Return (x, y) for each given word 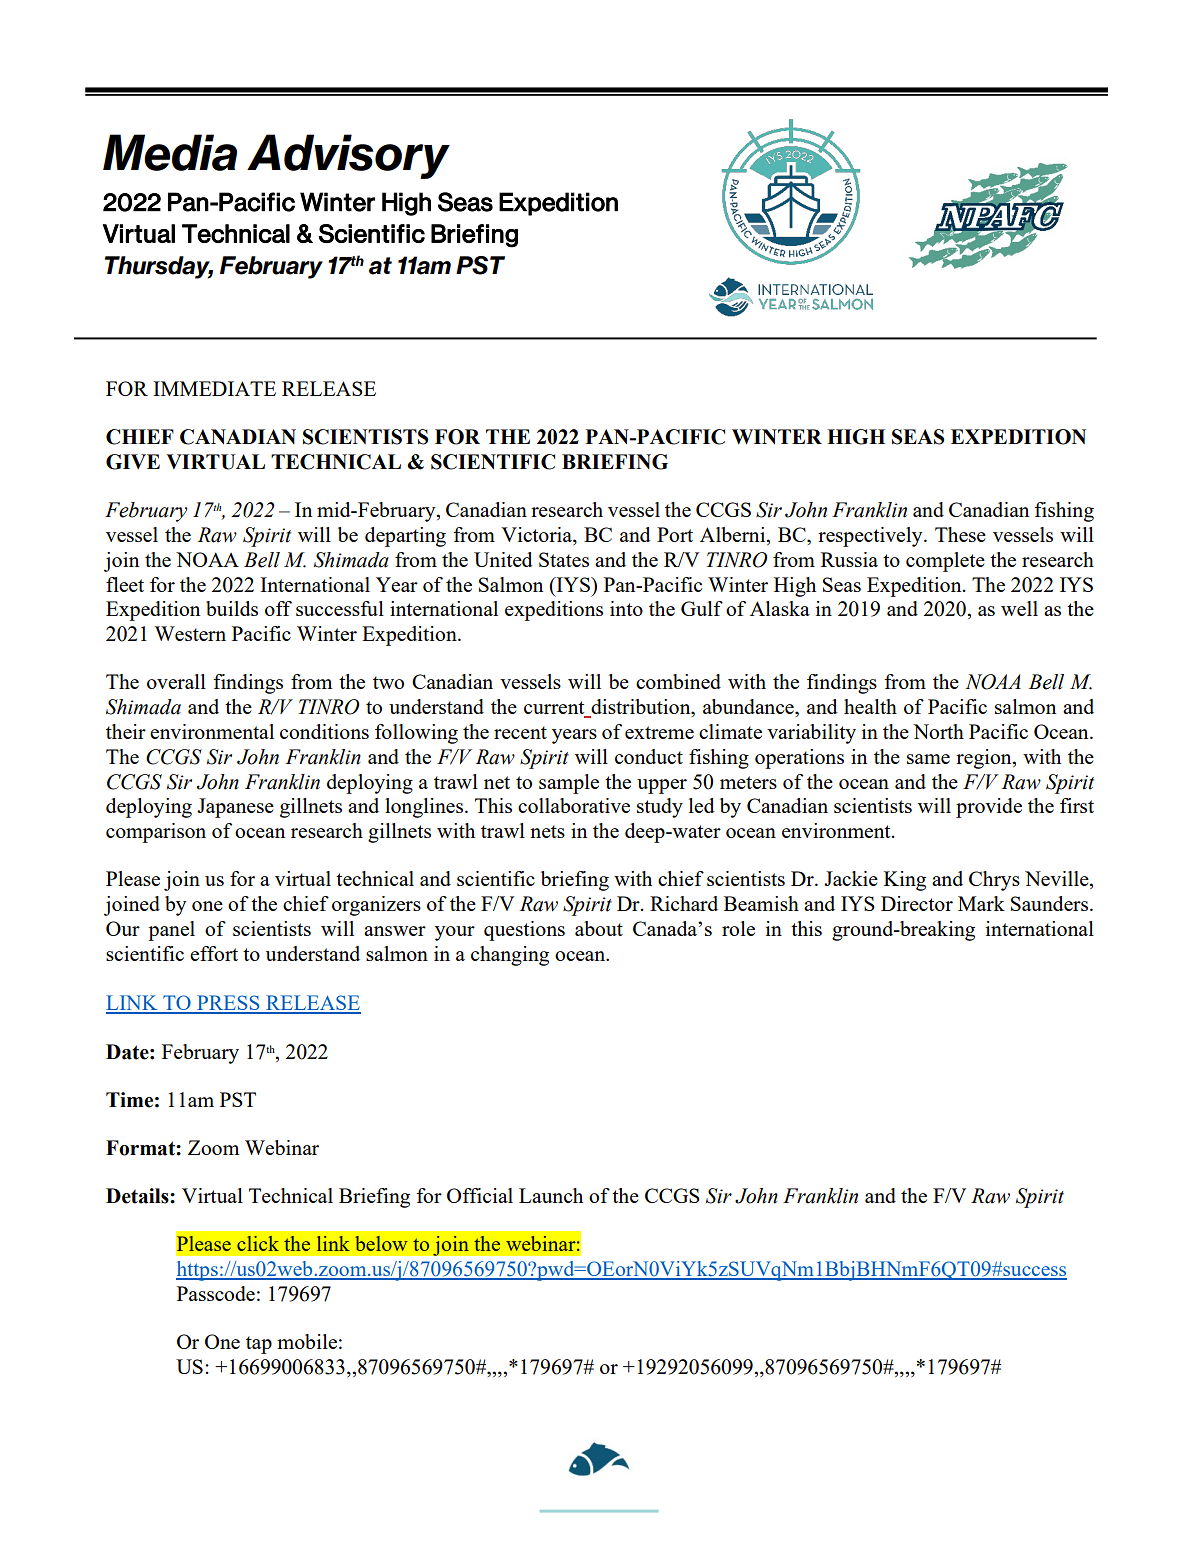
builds (232, 608)
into (626, 608)
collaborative (574, 805)
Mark (981, 903)
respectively (871, 537)
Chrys (994, 881)
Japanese (235, 808)
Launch (551, 1195)
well (1019, 608)
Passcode (216, 1293)
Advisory (348, 156)
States (564, 559)
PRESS (228, 1004)
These (960, 534)
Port (675, 534)
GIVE (133, 462)
